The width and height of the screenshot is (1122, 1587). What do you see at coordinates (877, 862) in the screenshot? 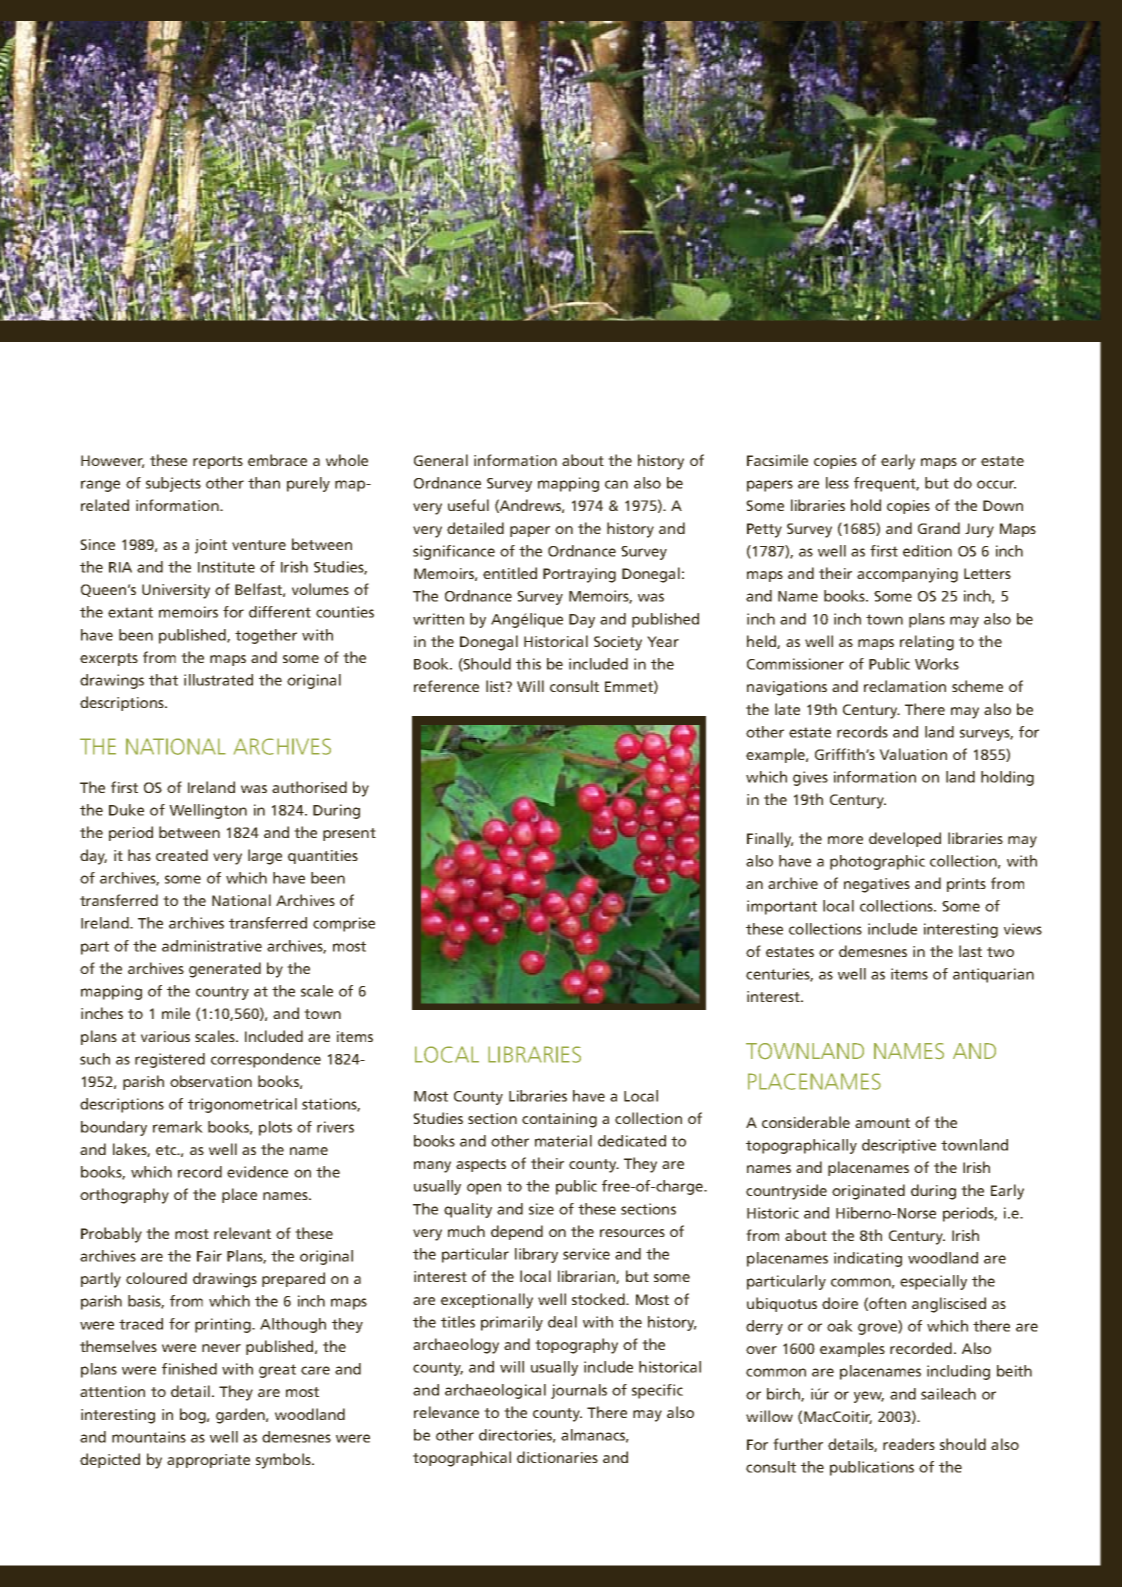
I see `photographic` at bounding box center [877, 862].
